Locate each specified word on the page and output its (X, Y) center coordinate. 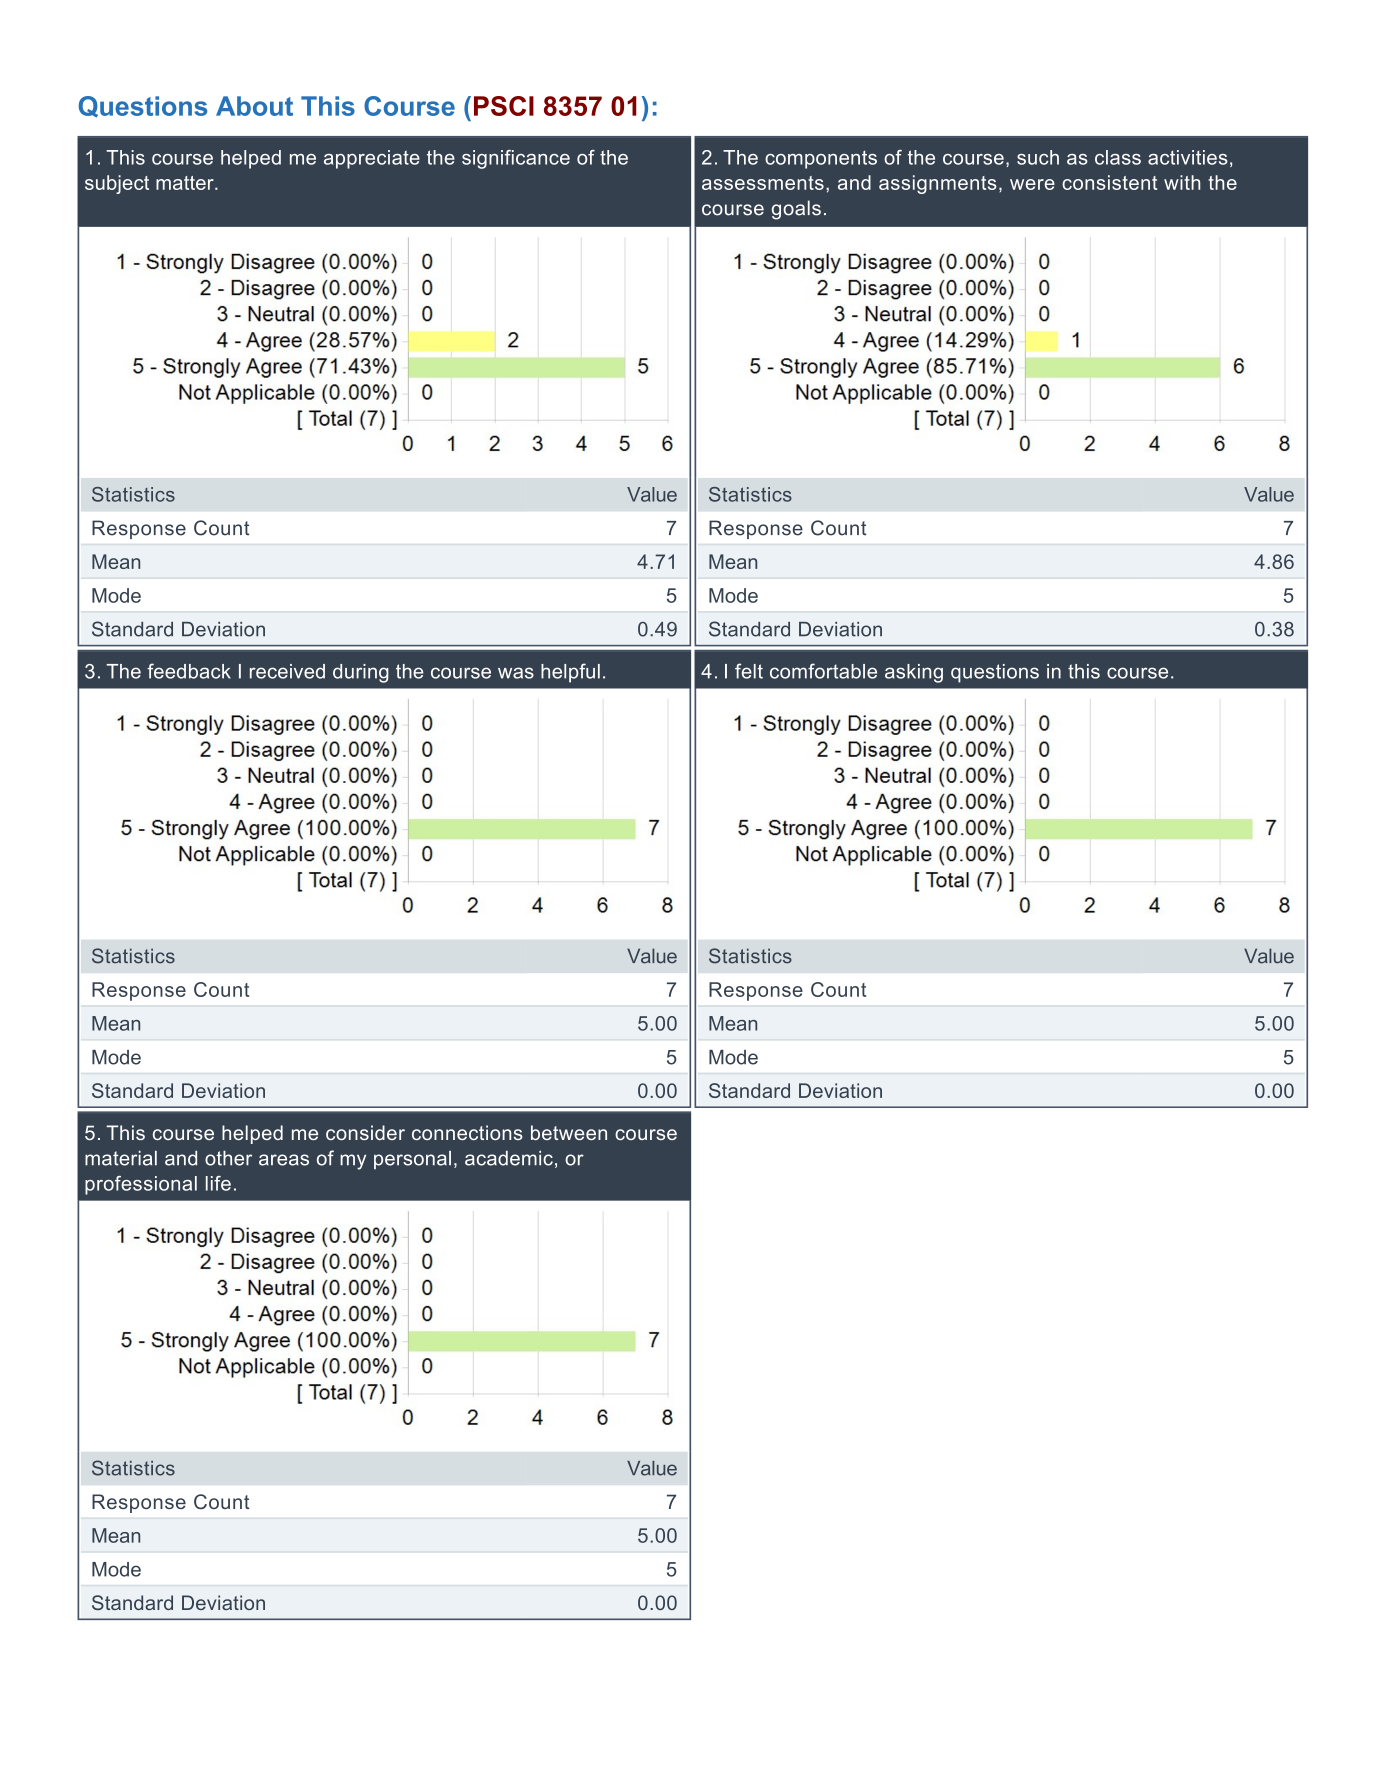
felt (749, 671)
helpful (570, 673)
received (287, 671)
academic (509, 1158)
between (569, 1132)
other (228, 1158)
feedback (189, 671)
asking (914, 673)
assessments (763, 183)
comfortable (823, 671)
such (1038, 157)
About (254, 106)
